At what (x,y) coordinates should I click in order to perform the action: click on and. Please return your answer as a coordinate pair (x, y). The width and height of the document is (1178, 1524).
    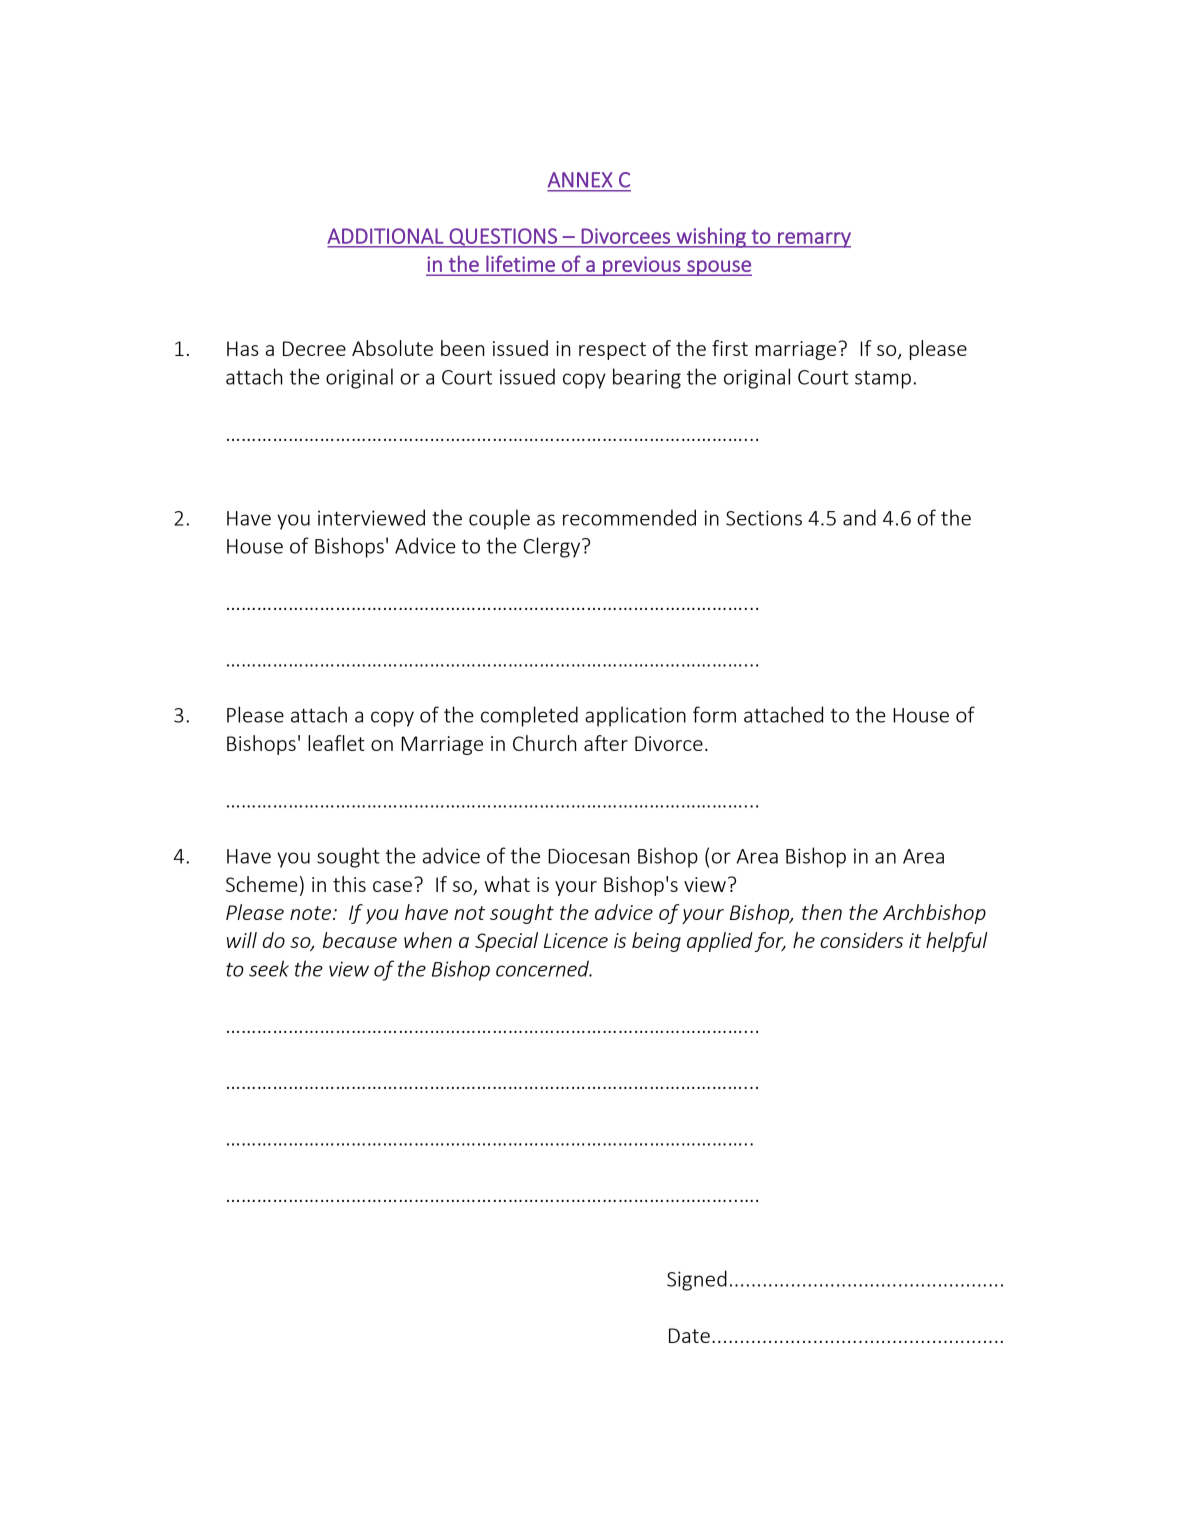
    Looking at the image, I should click on (859, 517).
